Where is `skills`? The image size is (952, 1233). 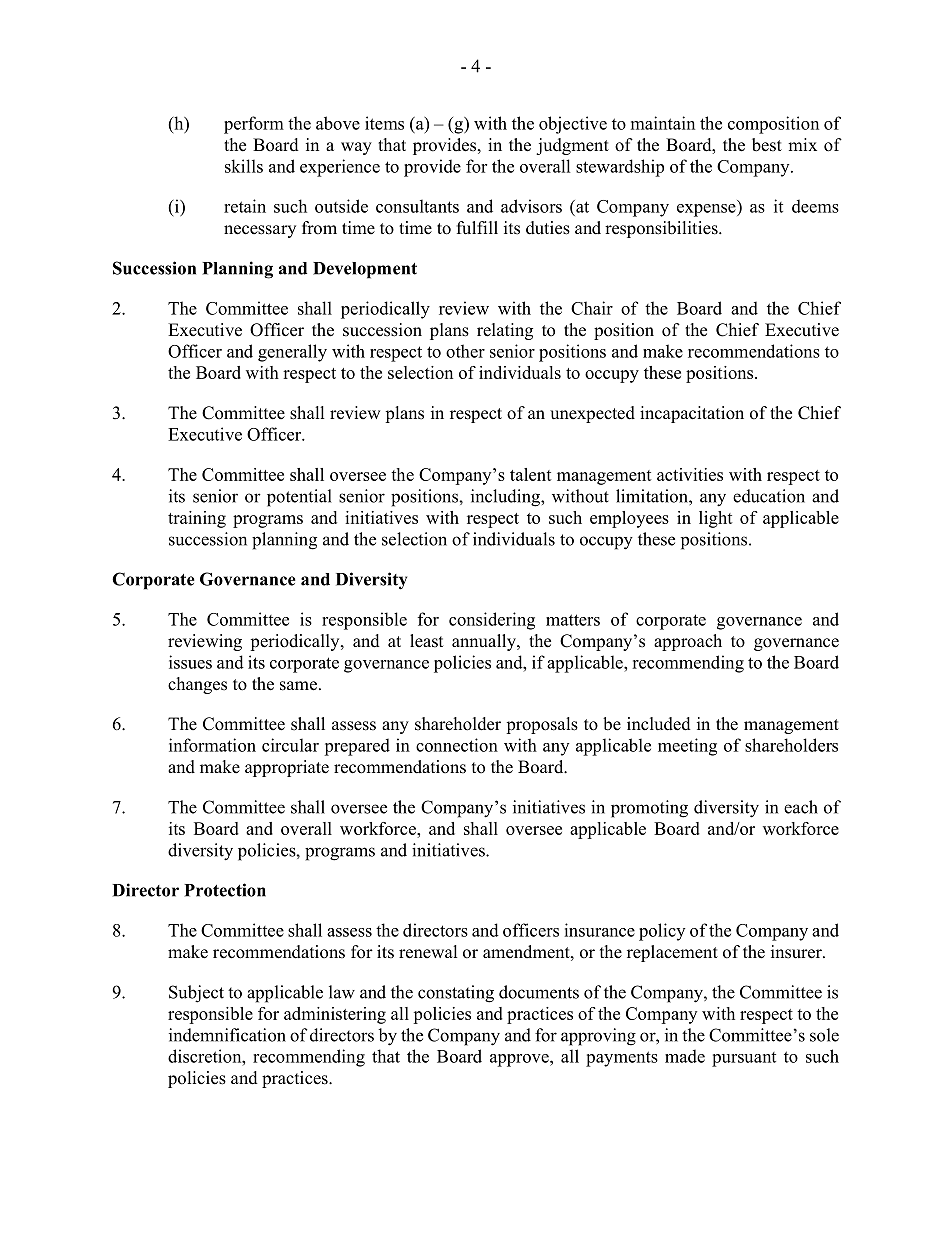 skills is located at coordinates (244, 166).
